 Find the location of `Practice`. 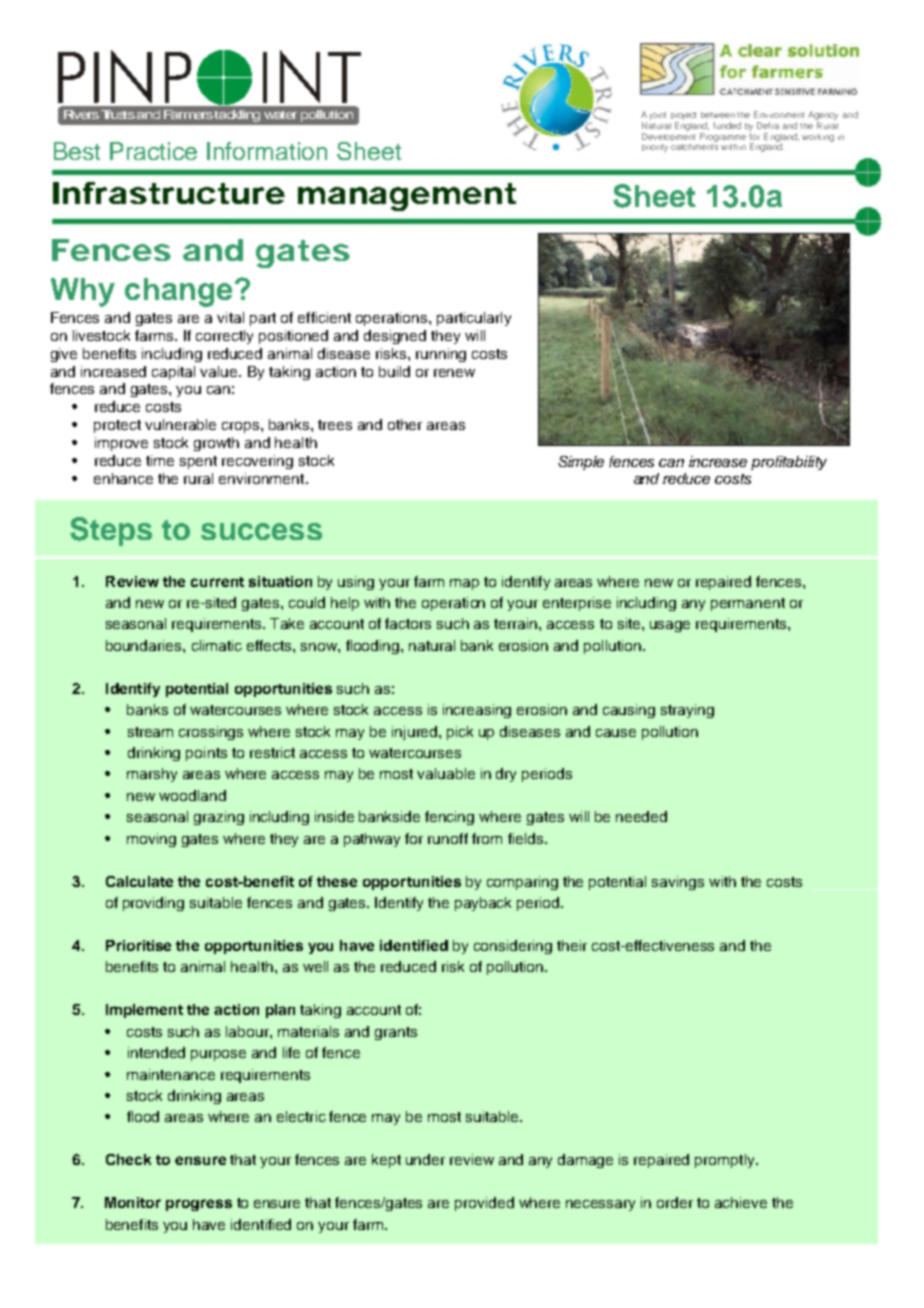

Practice is located at coordinates (153, 151).
